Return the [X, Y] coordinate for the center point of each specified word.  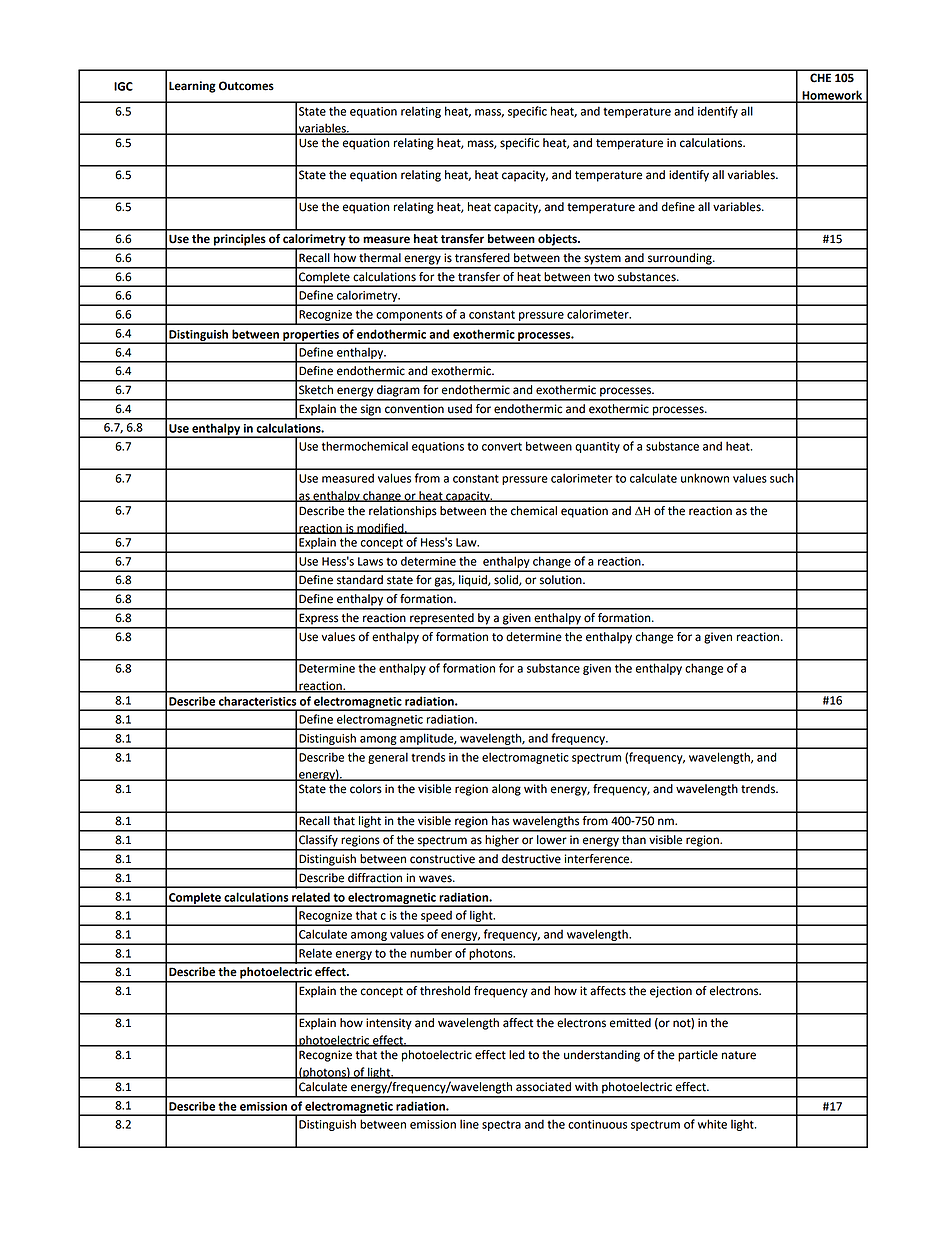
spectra [501, 1126]
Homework [832, 96]
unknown [705, 478]
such [782, 478]
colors [366, 789]
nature [739, 1055]
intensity [389, 1024]
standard [360, 580]
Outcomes [246, 86]
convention [414, 409]
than [634, 840]
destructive [531, 859]
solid [507, 580]
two [604, 277]
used [460, 409]
